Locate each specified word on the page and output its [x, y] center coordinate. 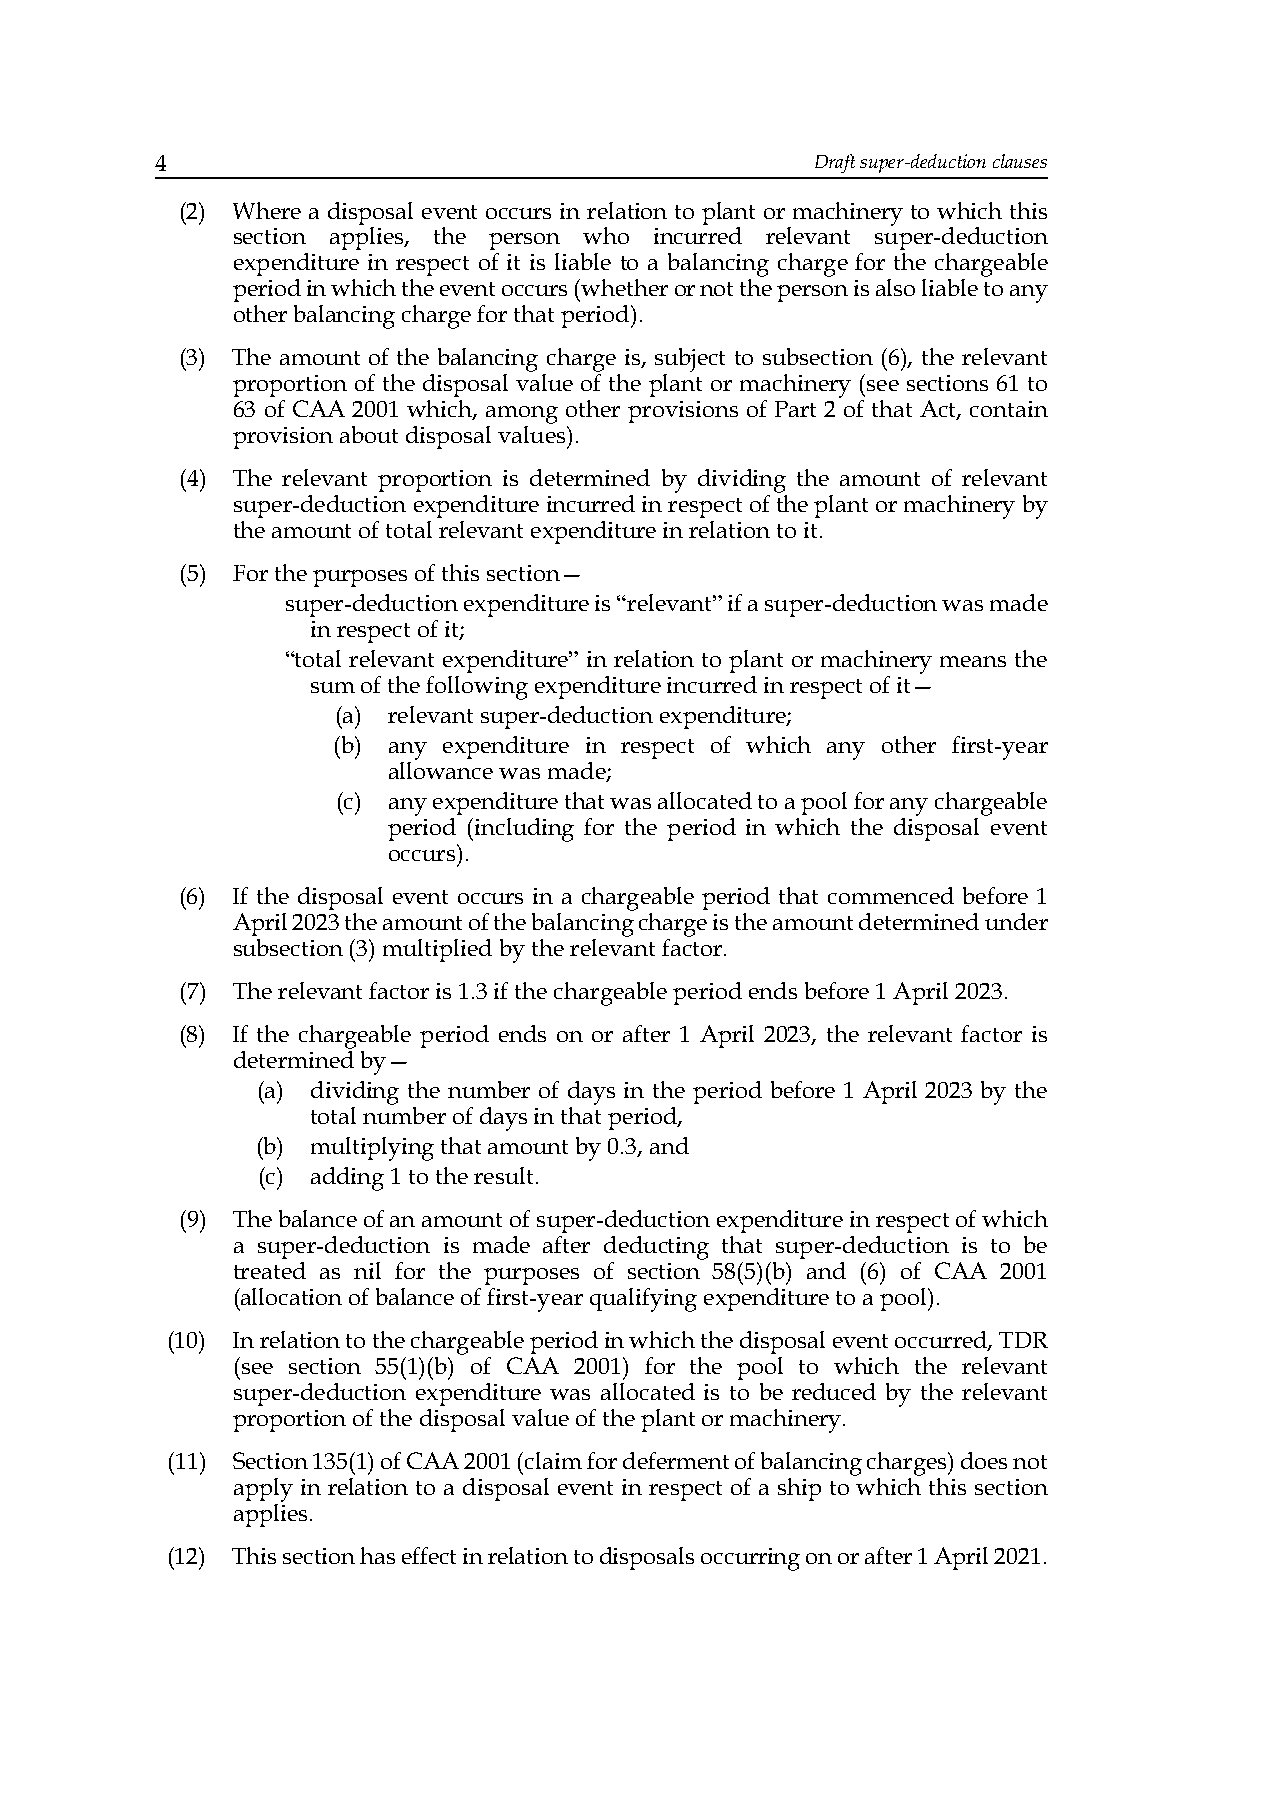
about [369, 434]
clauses [1020, 161]
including [524, 830]
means [973, 661]
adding [347, 1179]
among [522, 415]
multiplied [437, 950]
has [377, 1555]
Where [267, 210]
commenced [891, 895]
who [606, 235]
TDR [1023, 1340]
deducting [656, 1248]
